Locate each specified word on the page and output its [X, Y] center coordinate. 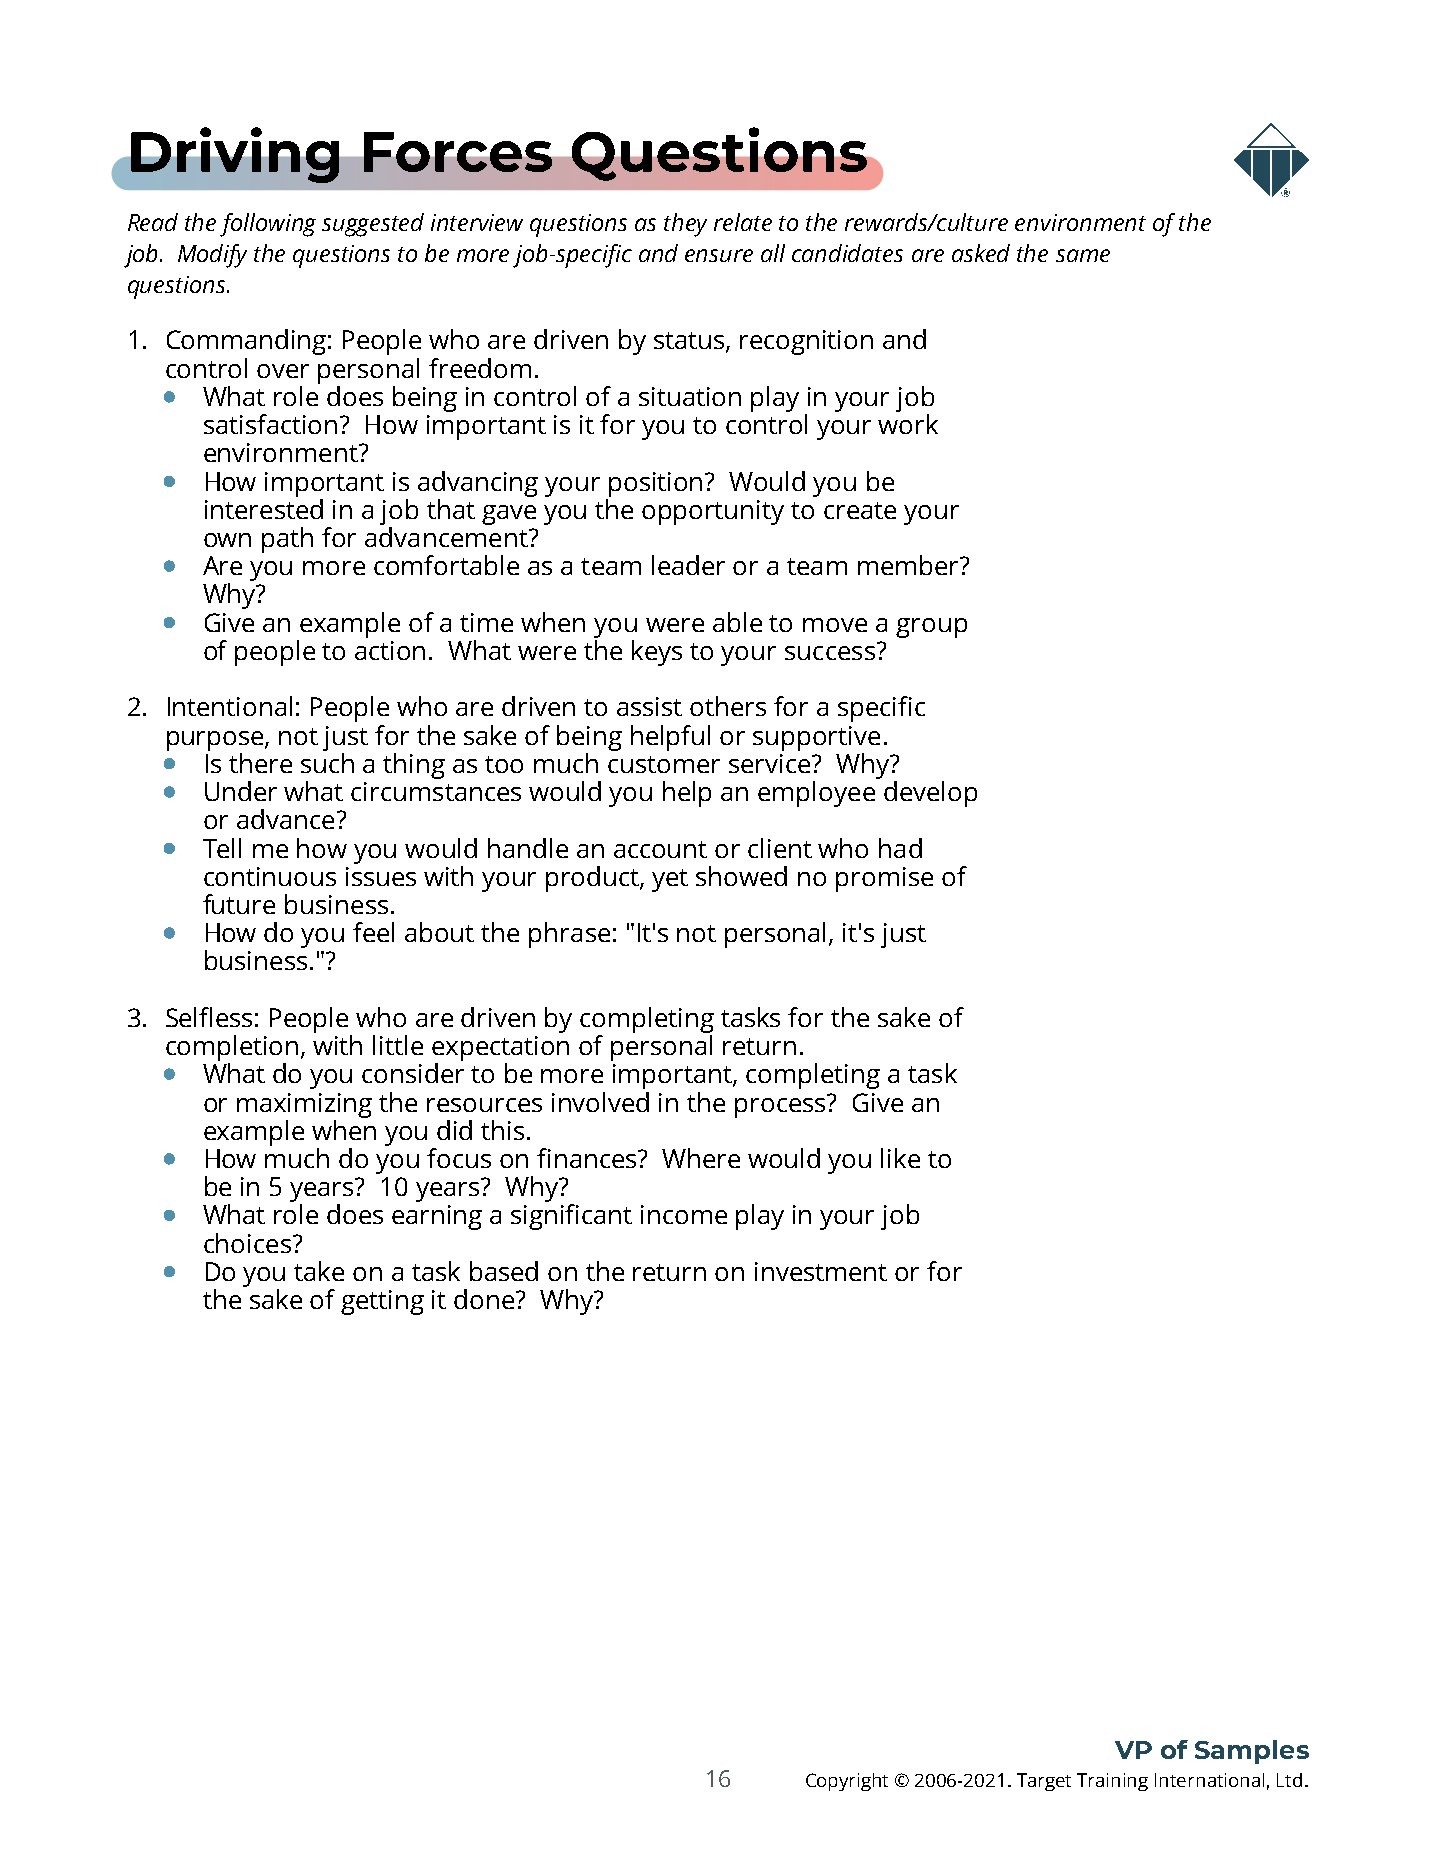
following [268, 225]
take [319, 1271]
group [931, 628]
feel [373, 932]
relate [743, 222]
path [287, 540]
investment [821, 1271]
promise [884, 879]
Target [1044, 1782]
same [1083, 255]
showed [741, 876]
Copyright [847, 1782]
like [900, 1158]
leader [688, 565]
